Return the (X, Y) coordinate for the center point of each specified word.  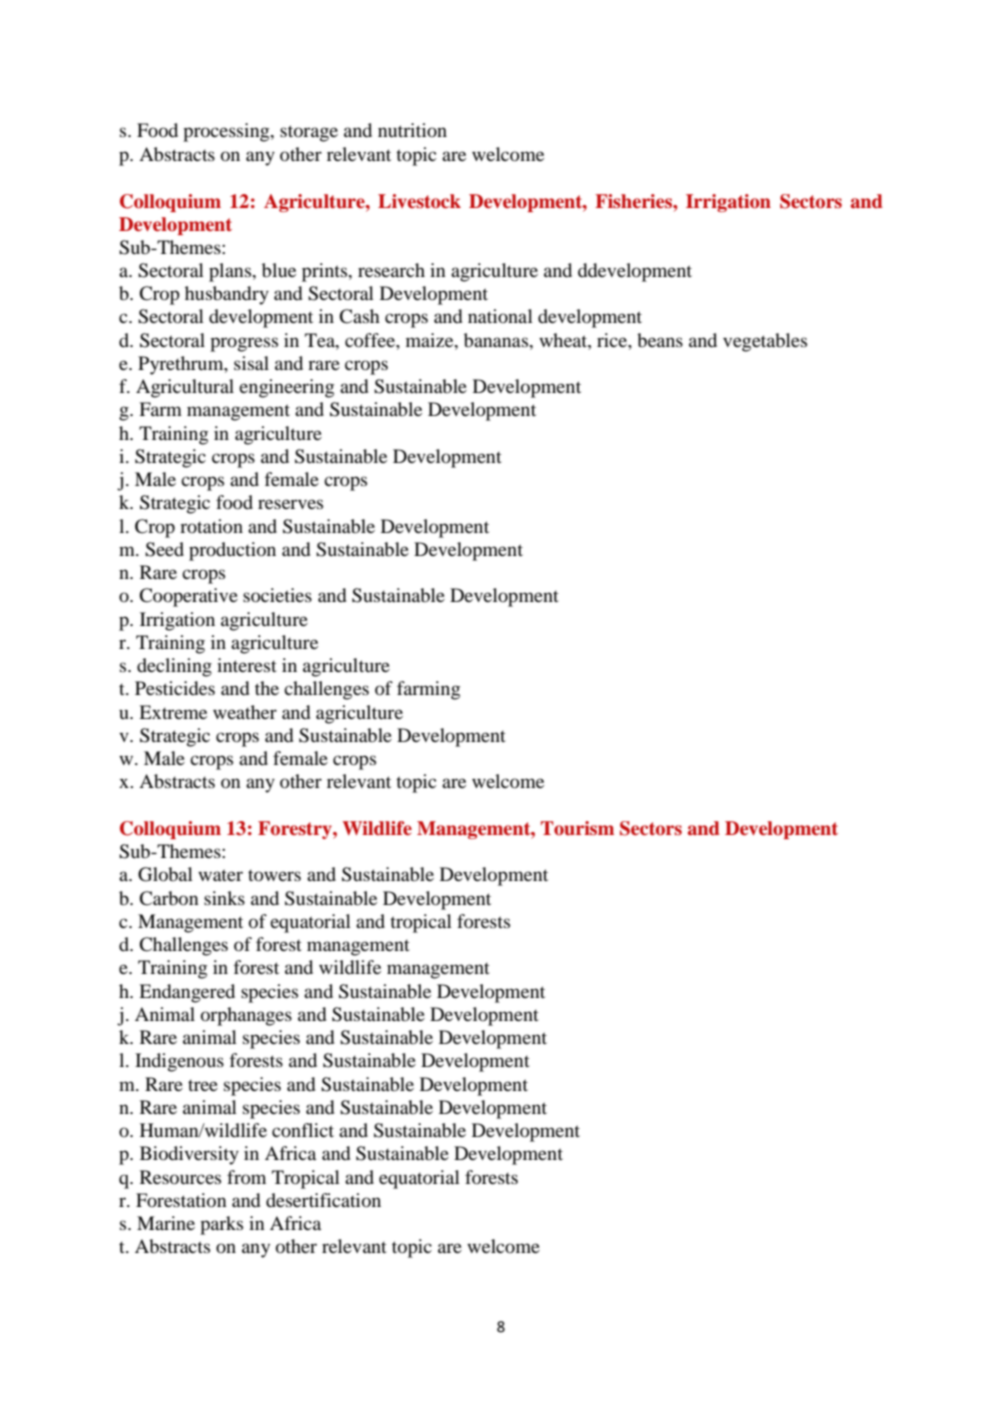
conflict (303, 1130)
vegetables (765, 342)
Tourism (577, 828)
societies (277, 595)
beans (660, 340)
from (246, 1177)
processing (227, 132)
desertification (323, 1200)
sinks (224, 898)
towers (274, 875)
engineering (286, 388)
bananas (497, 340)
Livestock (419, 201)
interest (247, 665)
